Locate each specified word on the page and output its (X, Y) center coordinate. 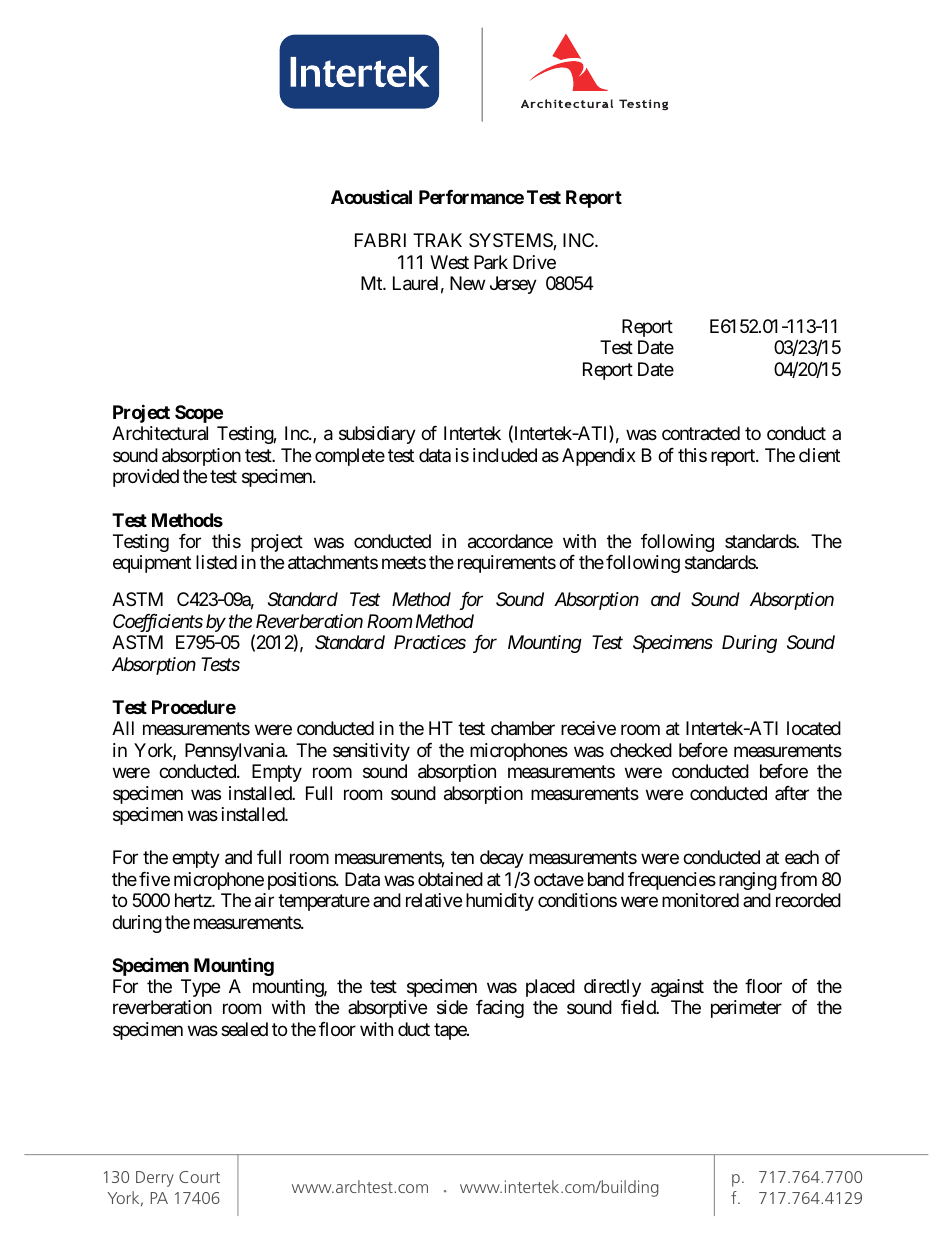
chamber (523, 728)
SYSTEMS (511, 241)
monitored (700, 900)
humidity (500, 902)
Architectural (160, 433)
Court (199, 1177)
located (814, 728)
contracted (701, 433)
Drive (534, 262)
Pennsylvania (235, 752)
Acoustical (371, 197)
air (264, 900)
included (505, 455)
